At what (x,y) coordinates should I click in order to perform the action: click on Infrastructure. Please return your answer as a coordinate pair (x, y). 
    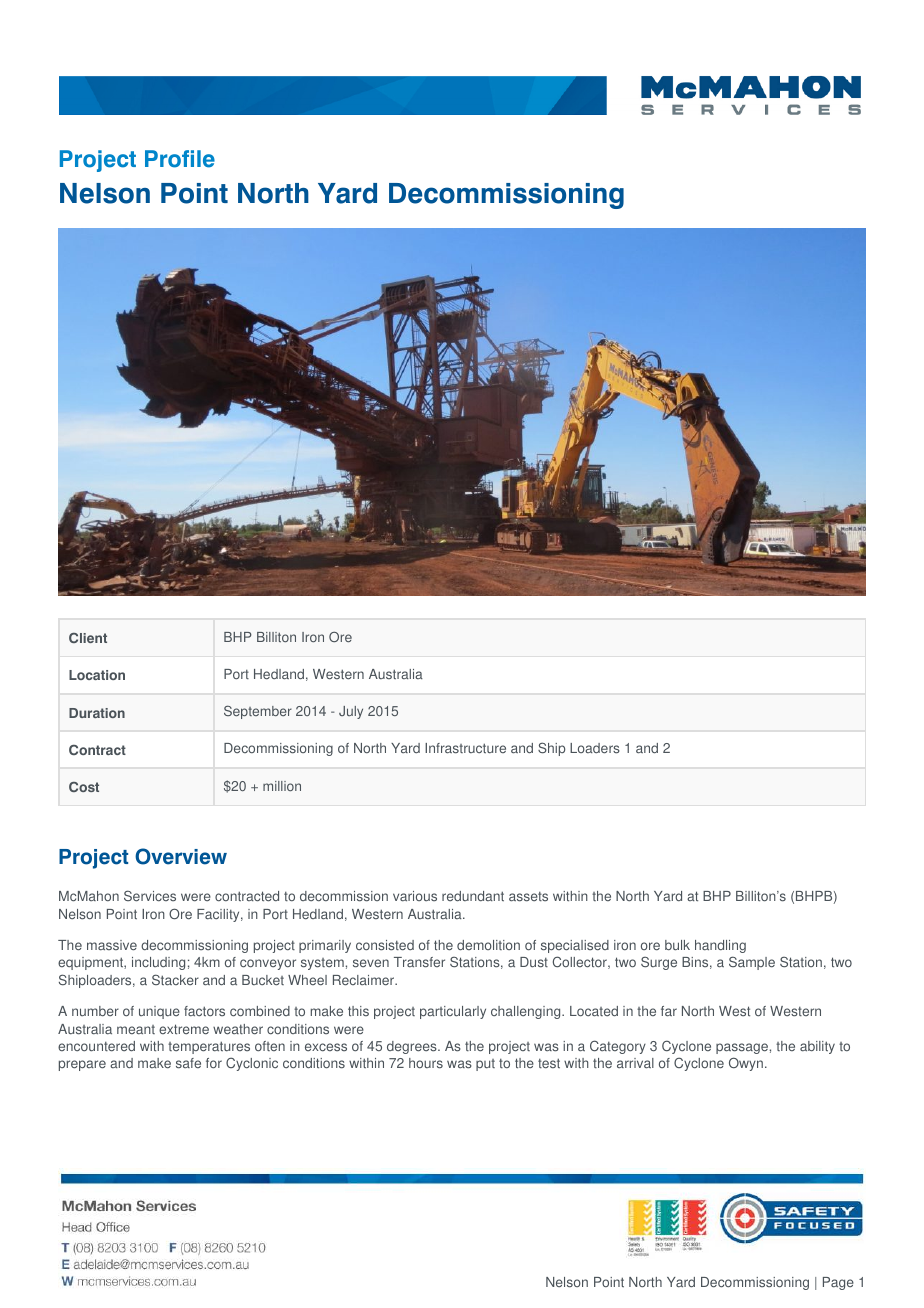
    Looking at the image, I should click on (465, 748).
